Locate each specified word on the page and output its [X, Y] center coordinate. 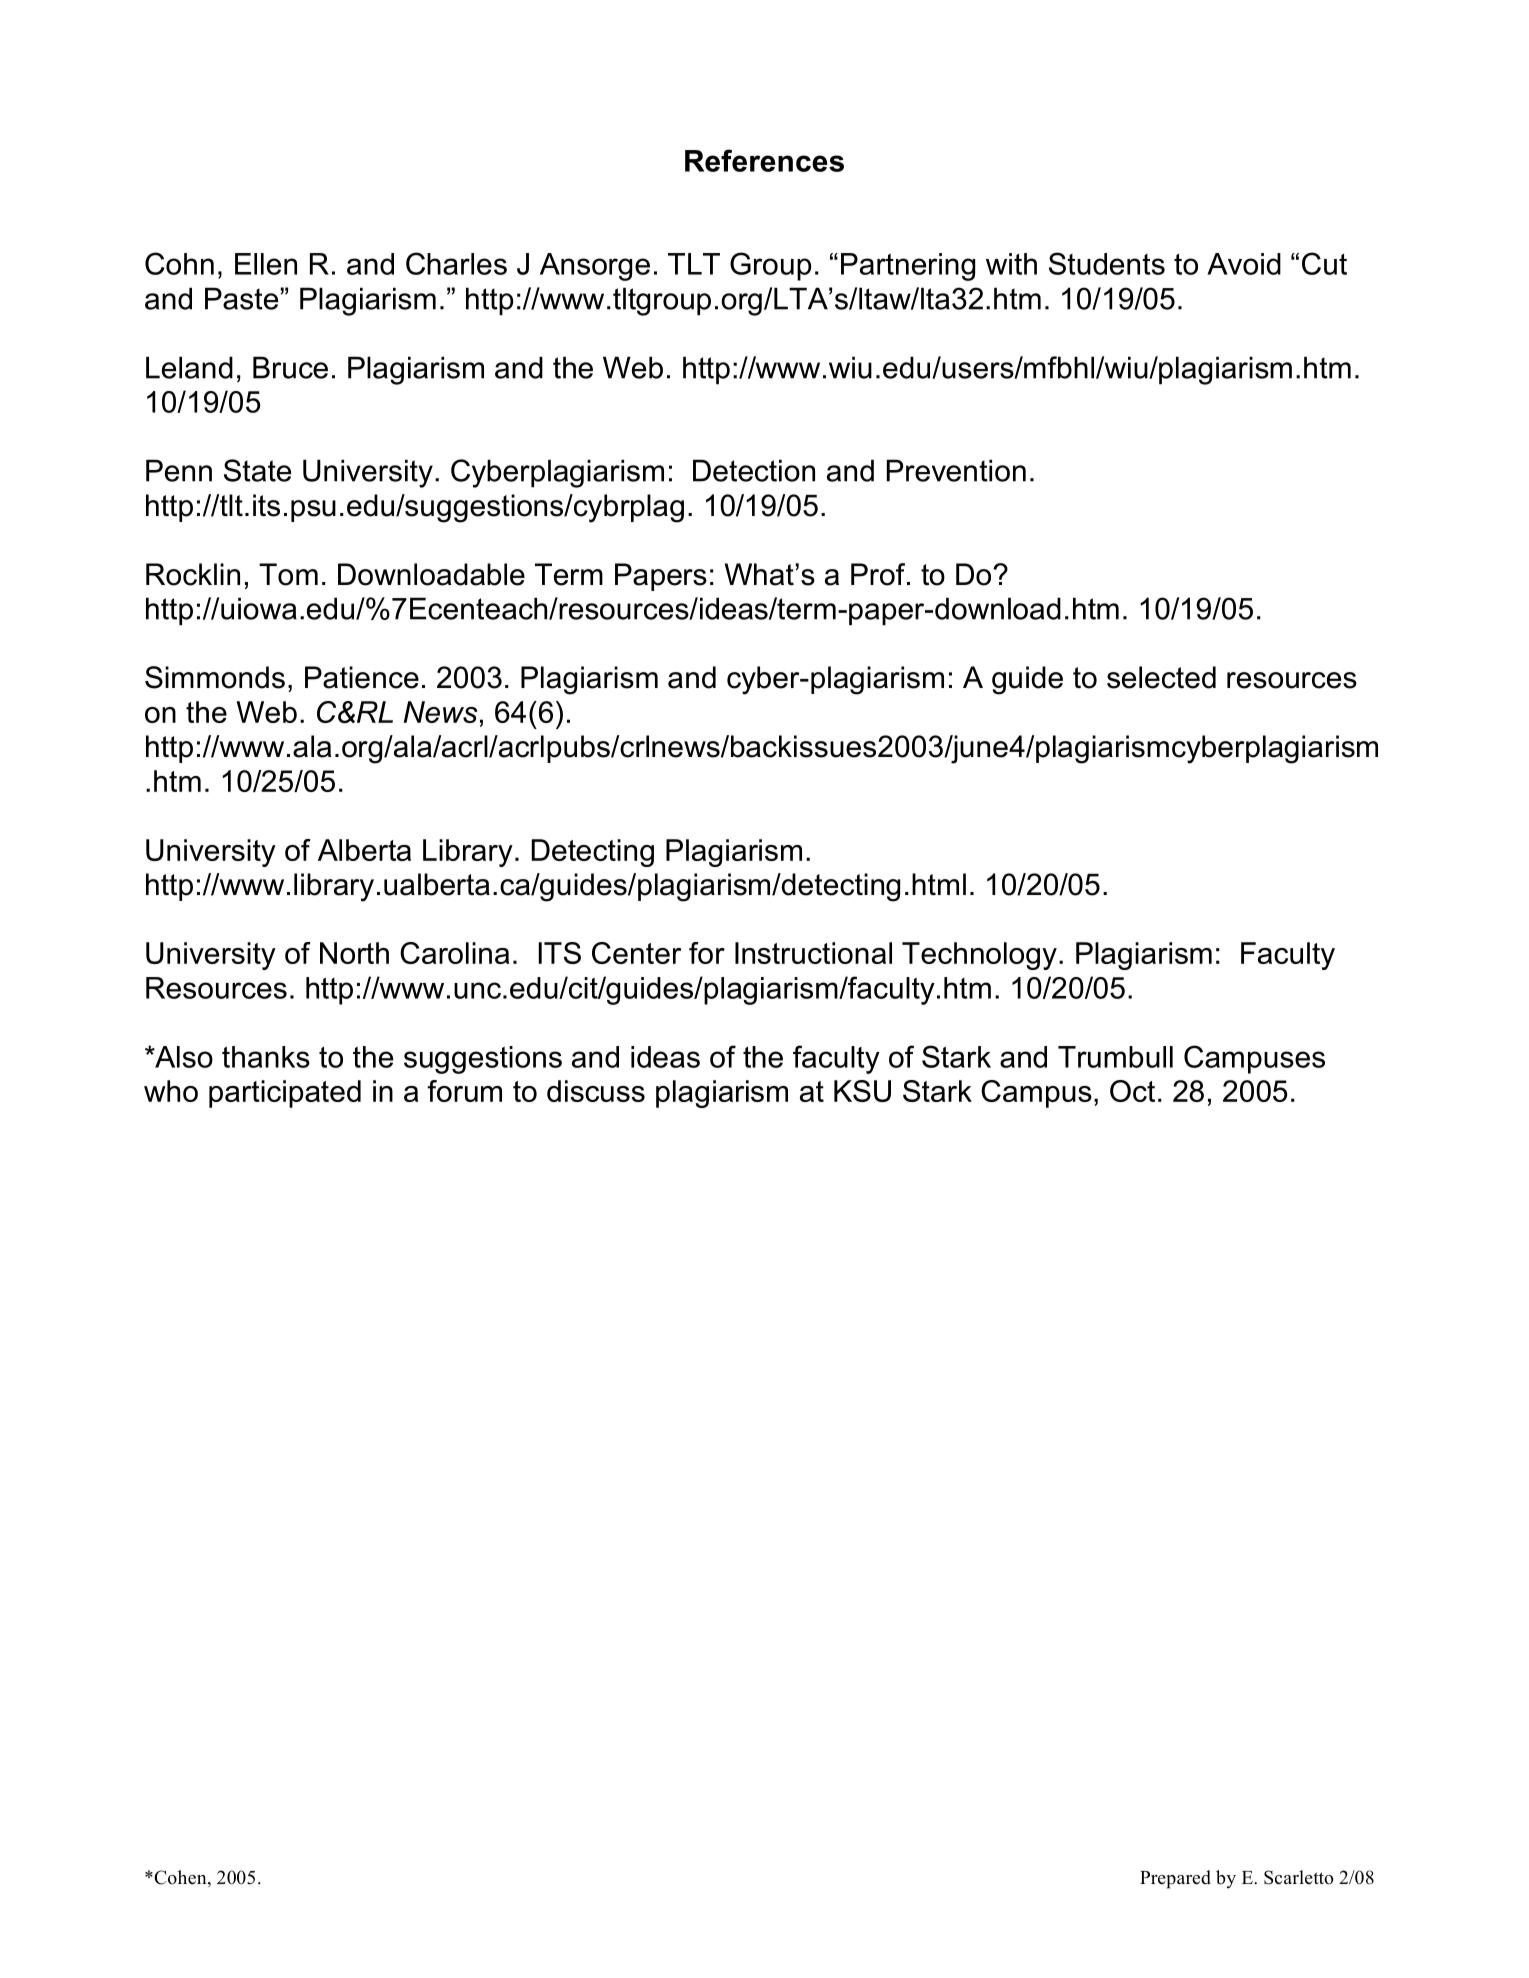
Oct [1132, 1091]
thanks [266, 1057]
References [764, 160]
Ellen [266, 264]
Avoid [1244, 264]
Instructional [813, 953]
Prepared [1175, 1879]
